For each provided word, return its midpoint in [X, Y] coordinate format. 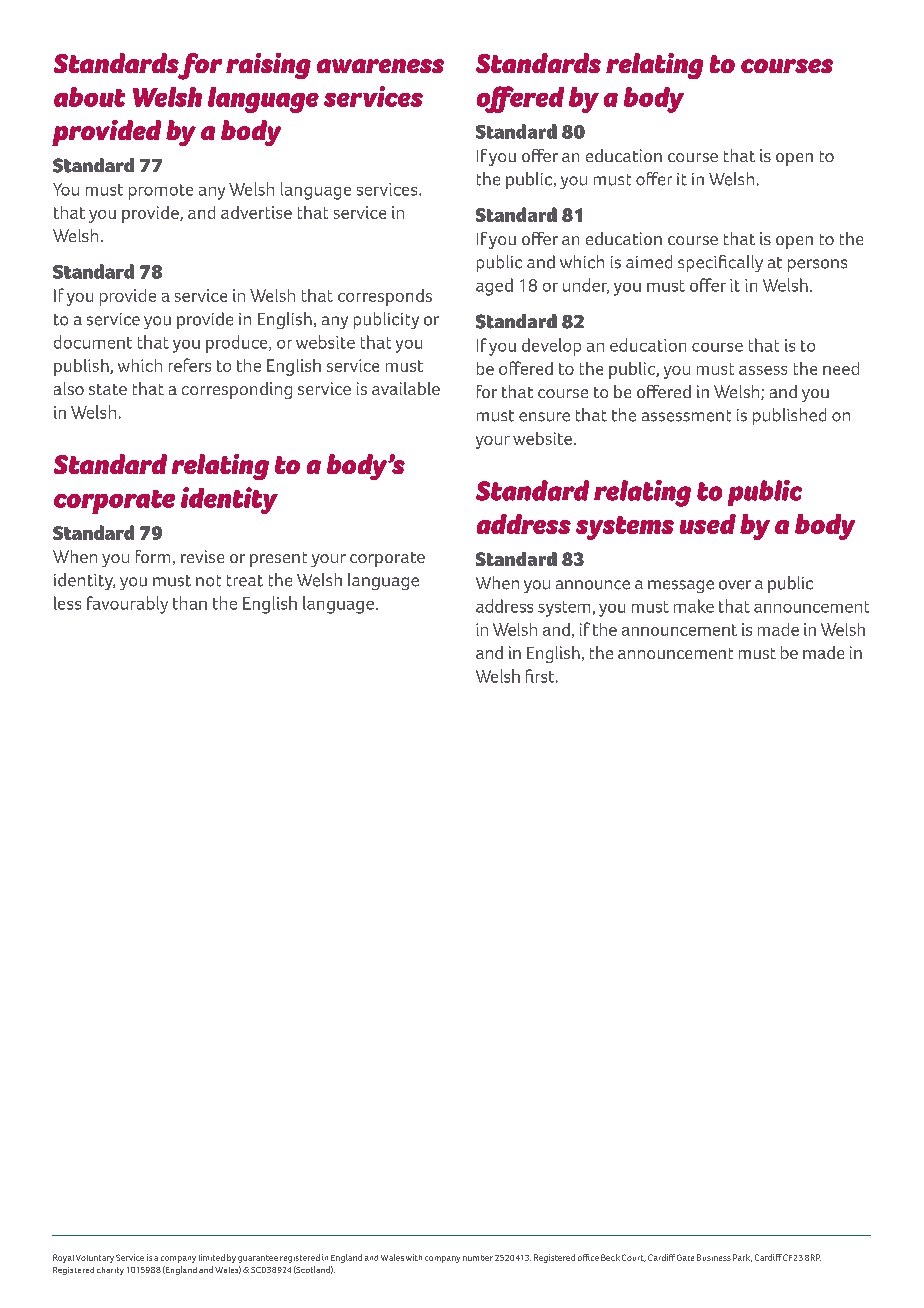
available [406, 388]
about [89, 97]
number [478, 1258]
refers [190, 365]
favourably [127, 605]
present [278, 559]
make [694, 606]
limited [212, 1257]
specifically [720, 263]
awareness [380, 66]
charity [110, 1271]
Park [742, 1258]
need [841, 368]
